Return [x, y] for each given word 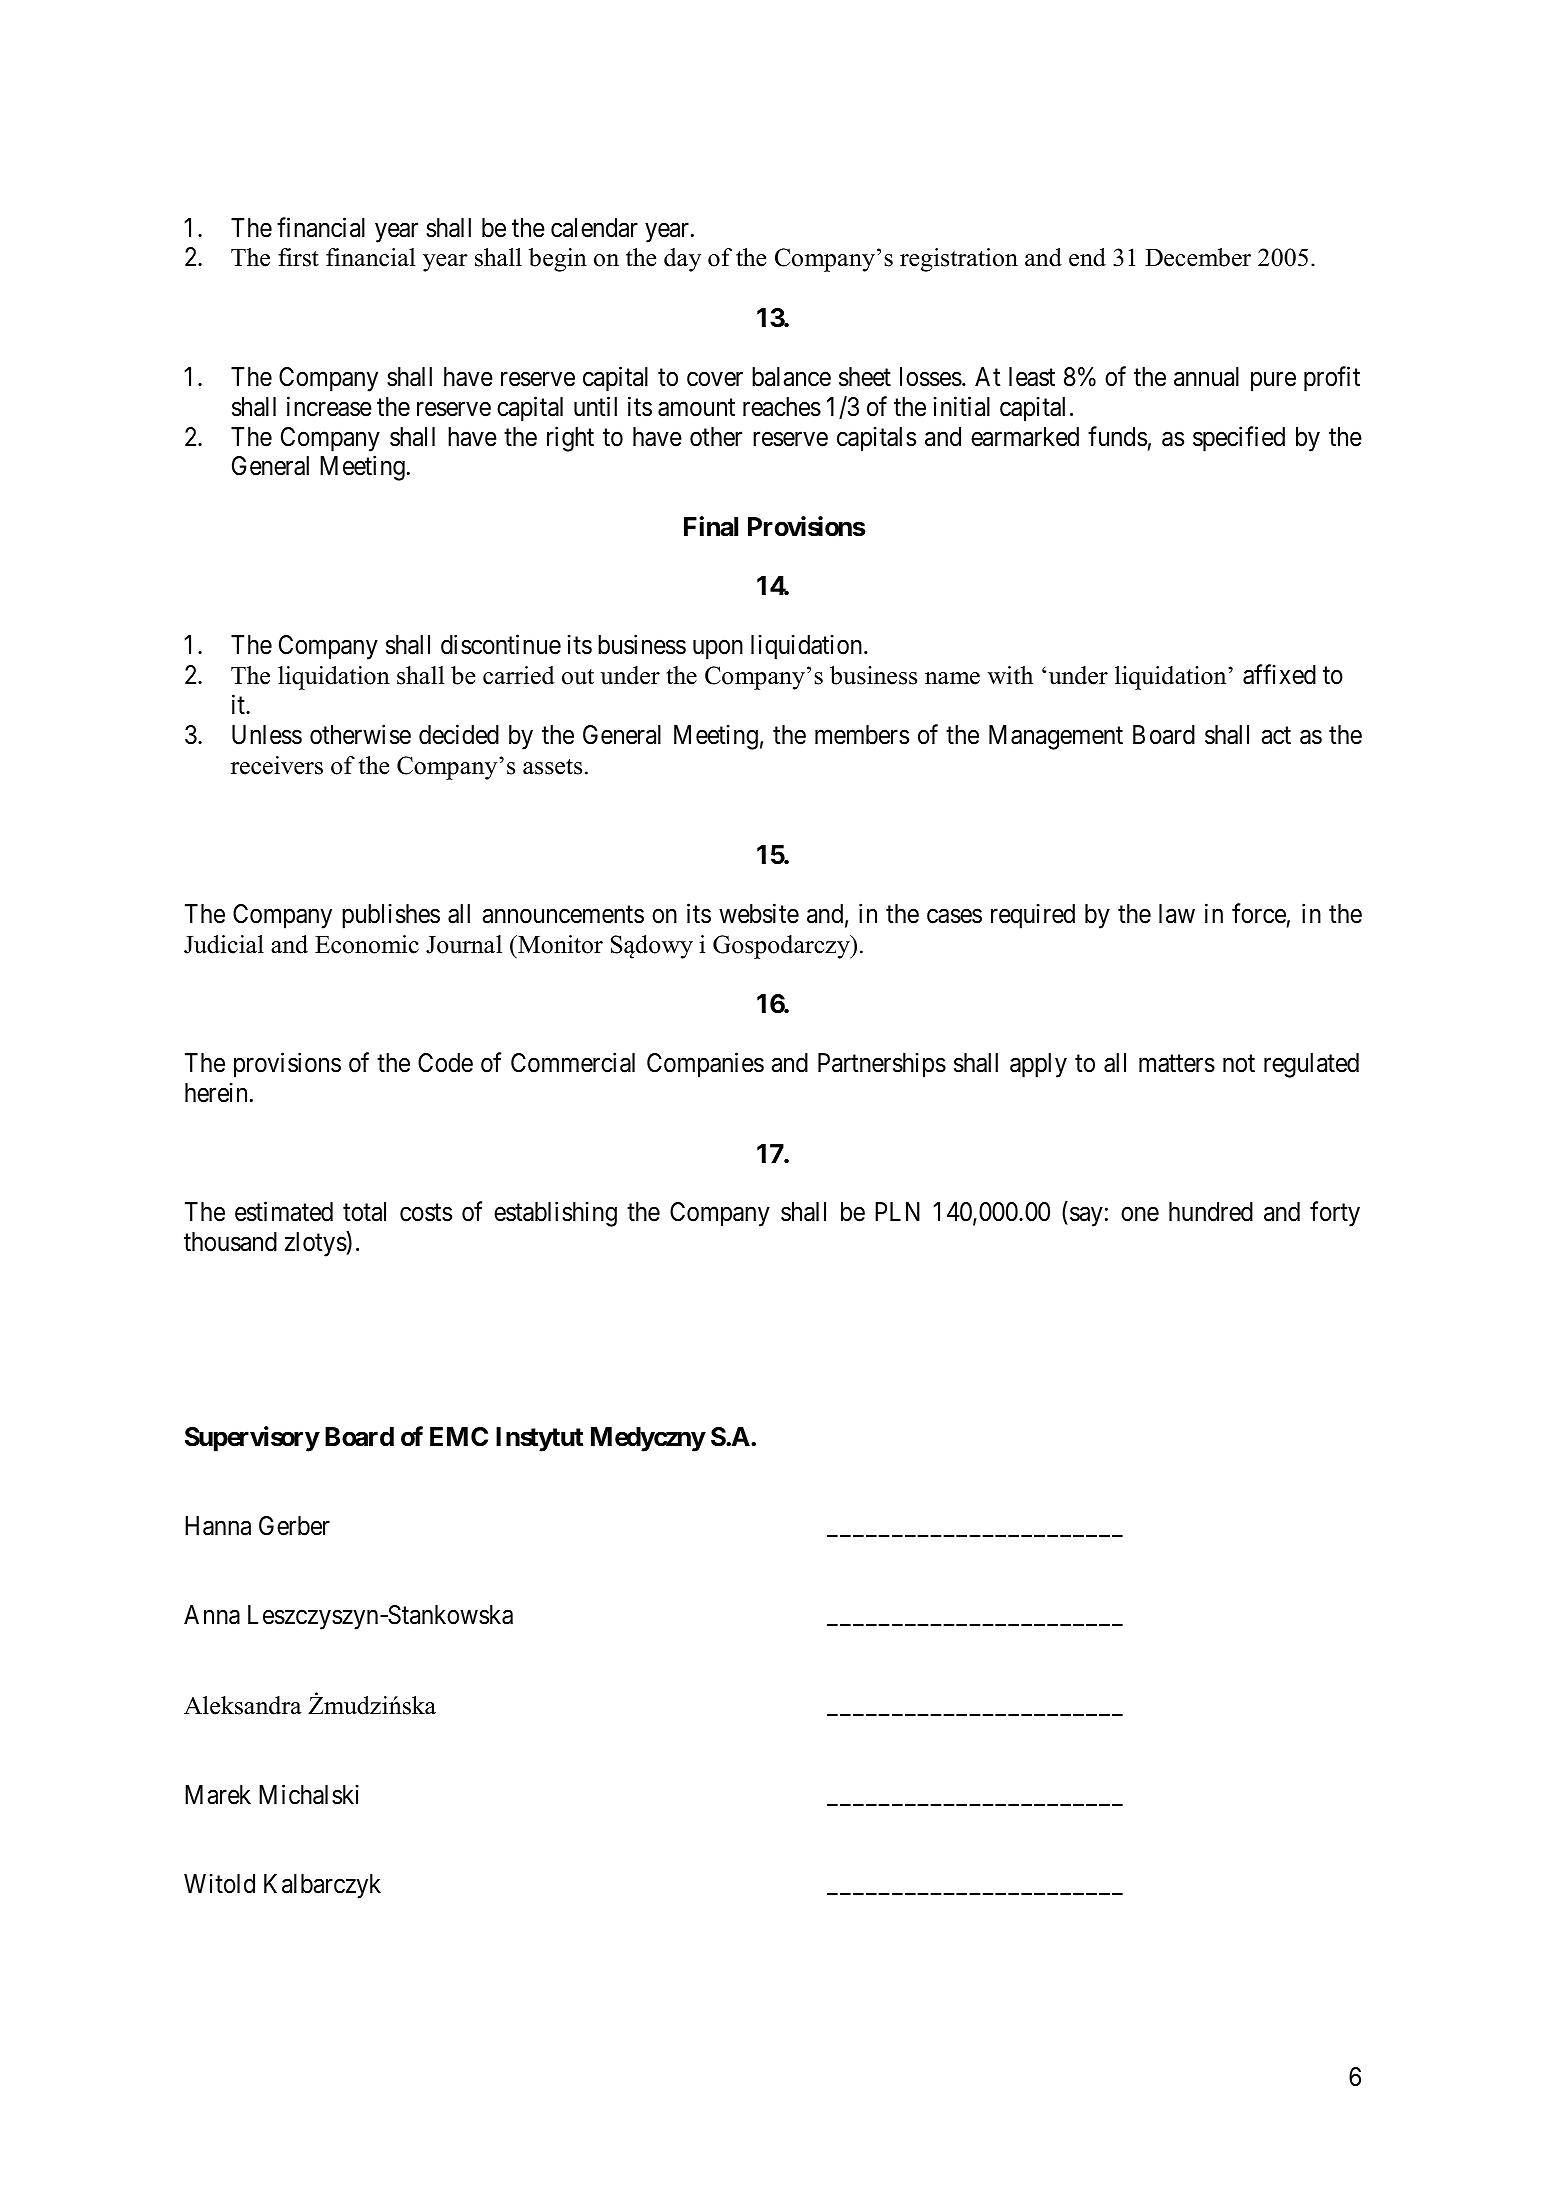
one [1140, 1215]
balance [791, 377]
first [298, 257]
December [1198, 257]
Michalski [309, 1794]
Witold [219, 1884]
